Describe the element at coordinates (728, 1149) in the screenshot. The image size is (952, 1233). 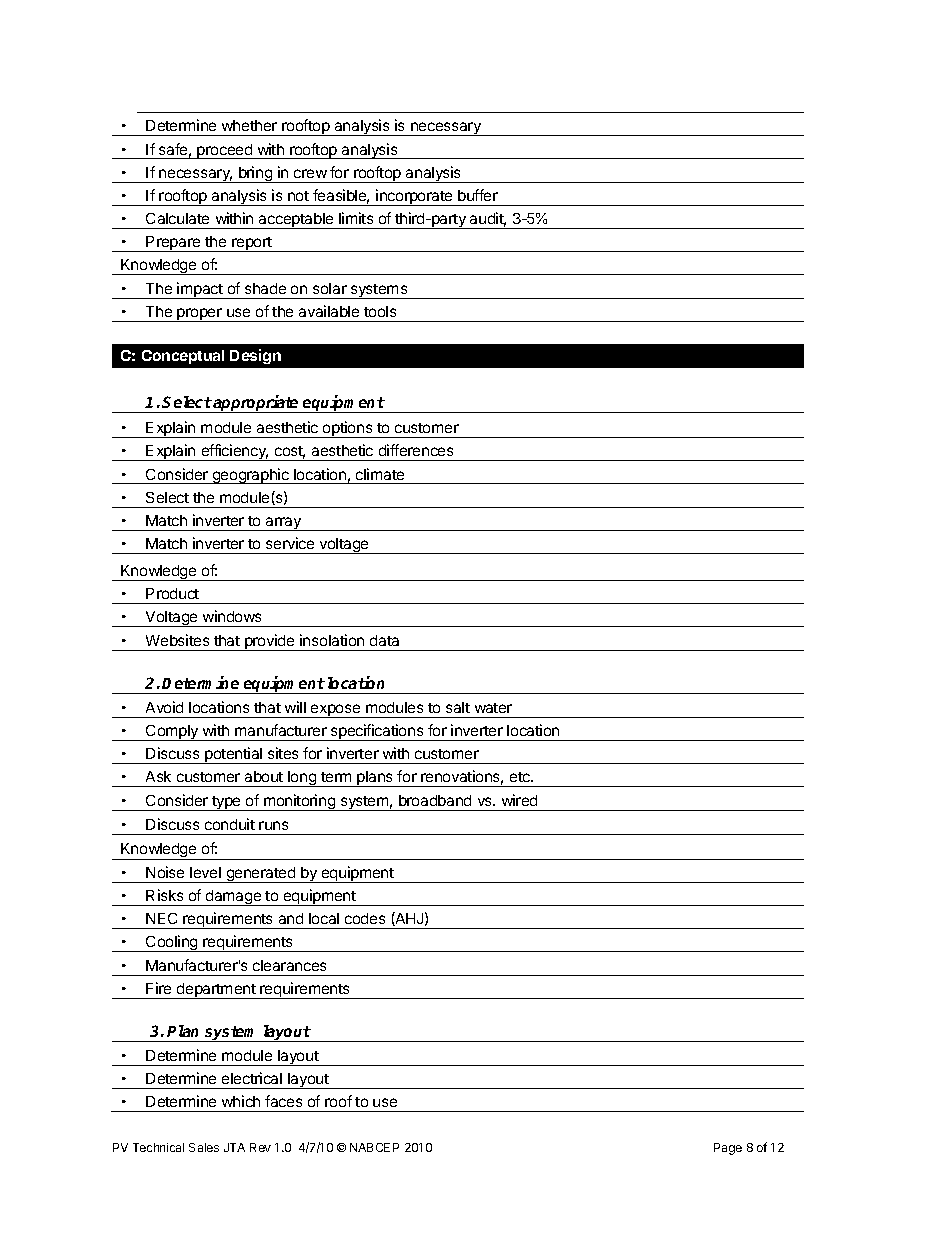
I see `Page` at that location.
